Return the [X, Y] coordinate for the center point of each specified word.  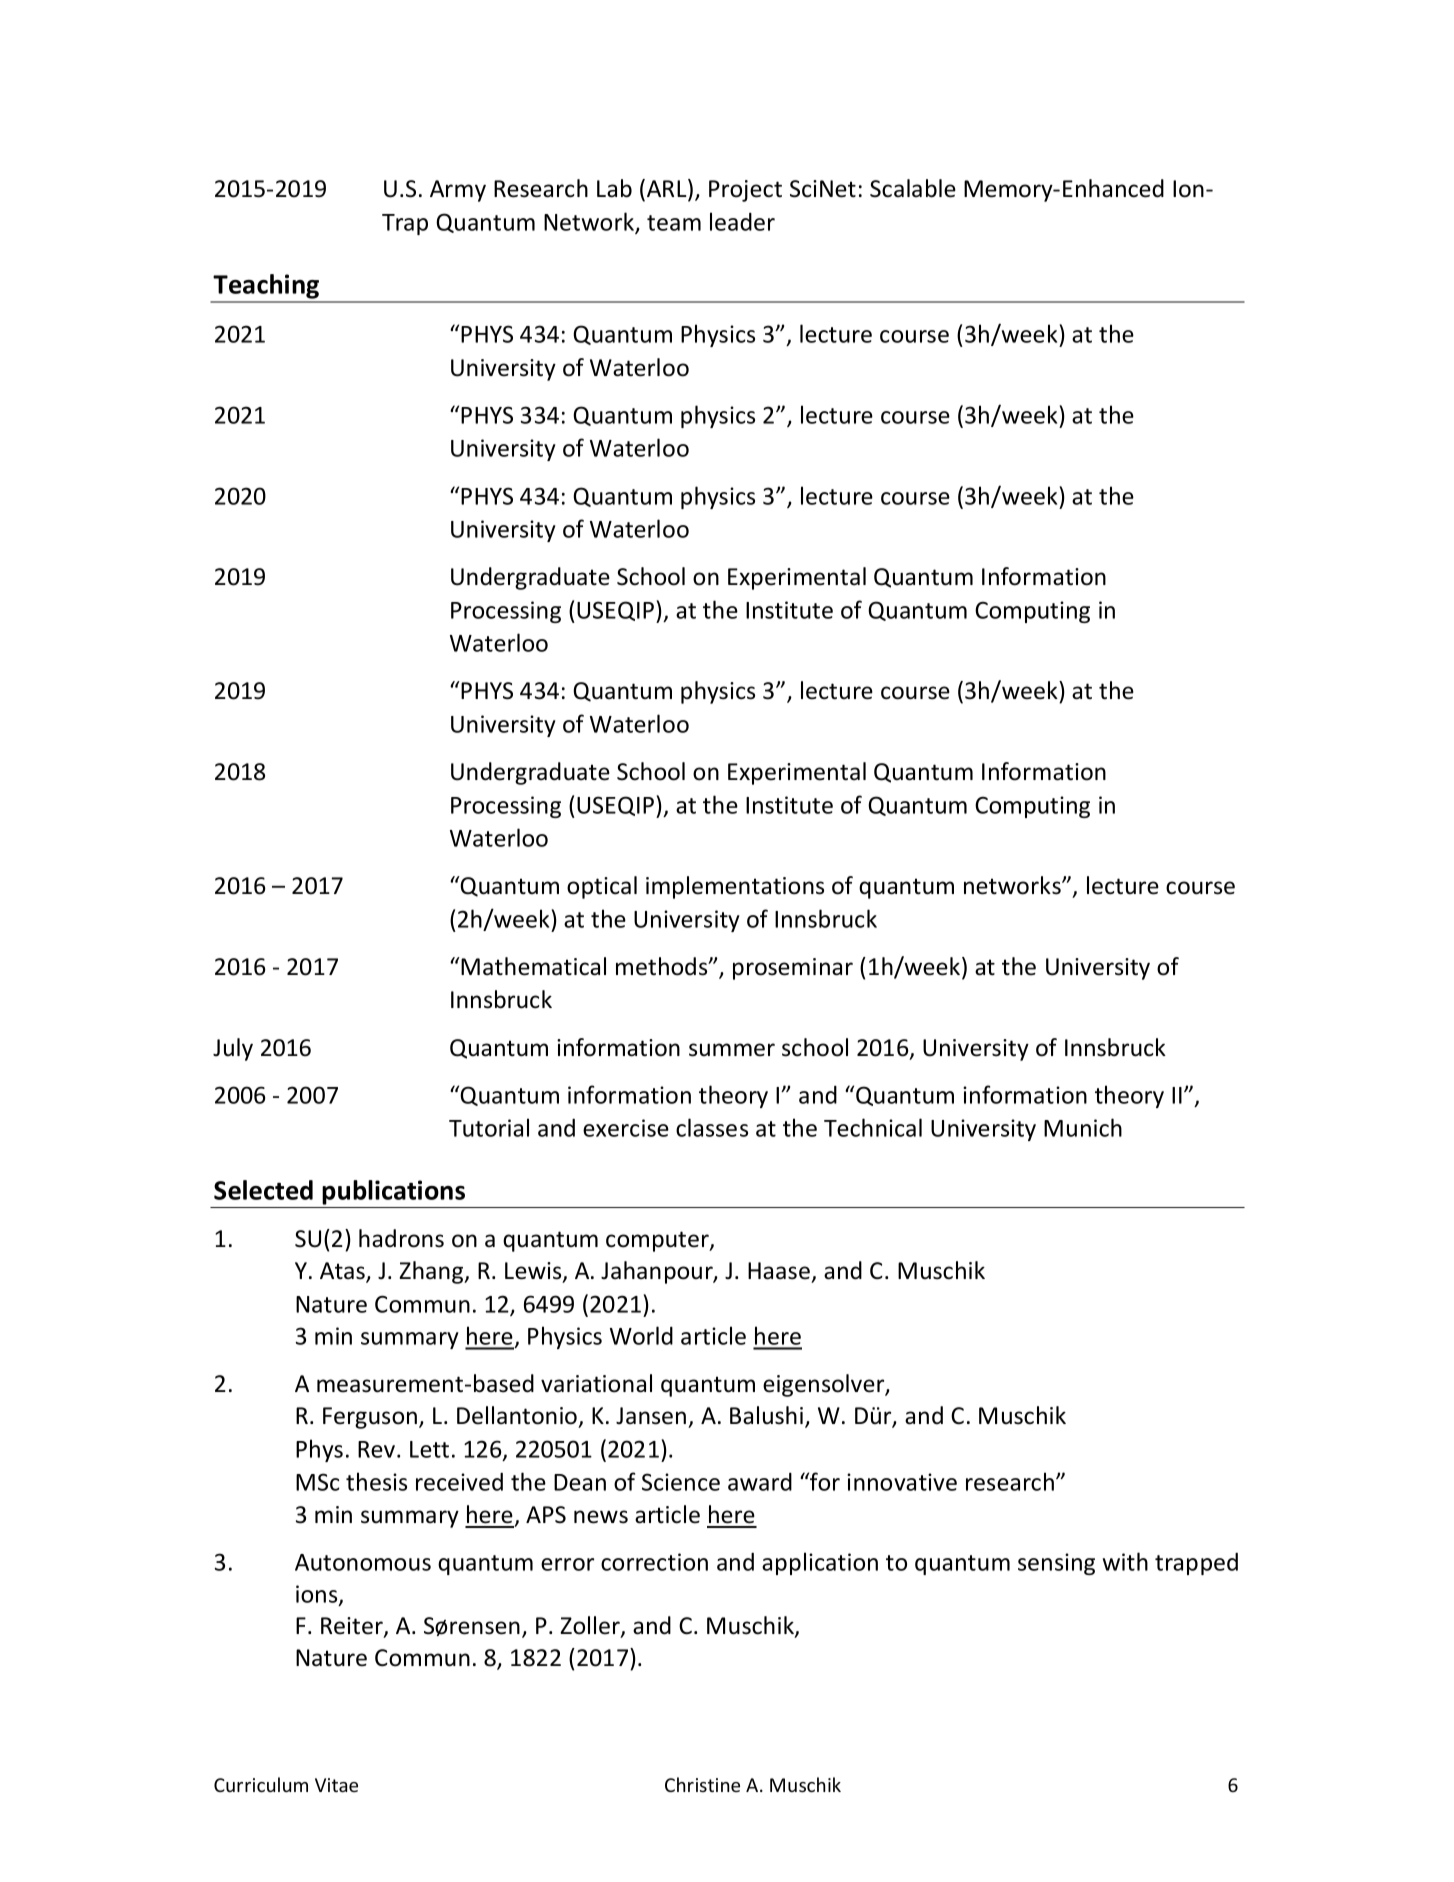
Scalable [913, 188]
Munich [1083, 1127]
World [641, 1335]
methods [663, 966]
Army [458, 191]
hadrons [401, 1238]
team [674, 223]
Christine [702, 1784]
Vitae [336, 1785]
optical [602, 887]
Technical [873, 1127]
